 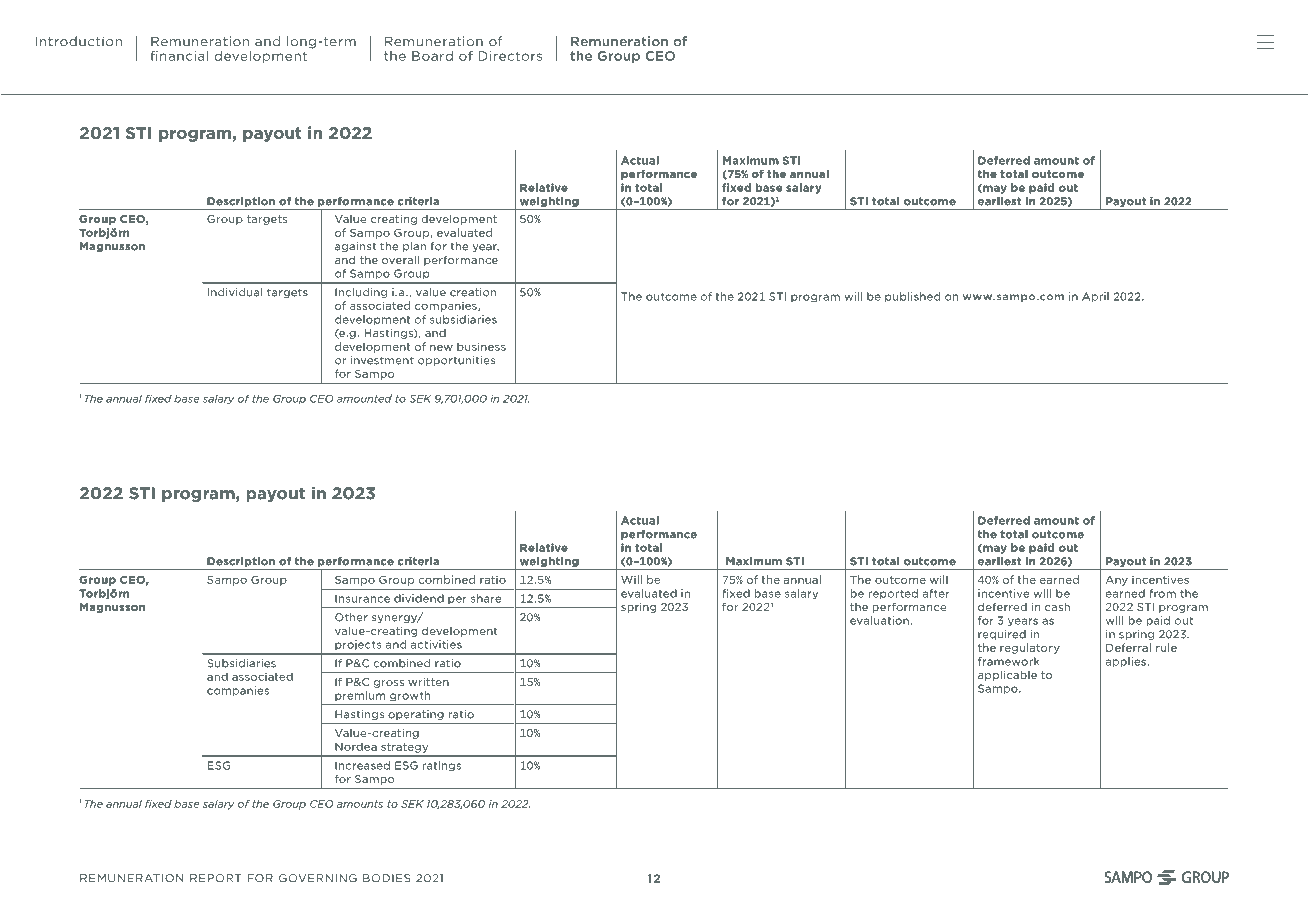 I want to click on Directors, so click(x=510, y=56).
